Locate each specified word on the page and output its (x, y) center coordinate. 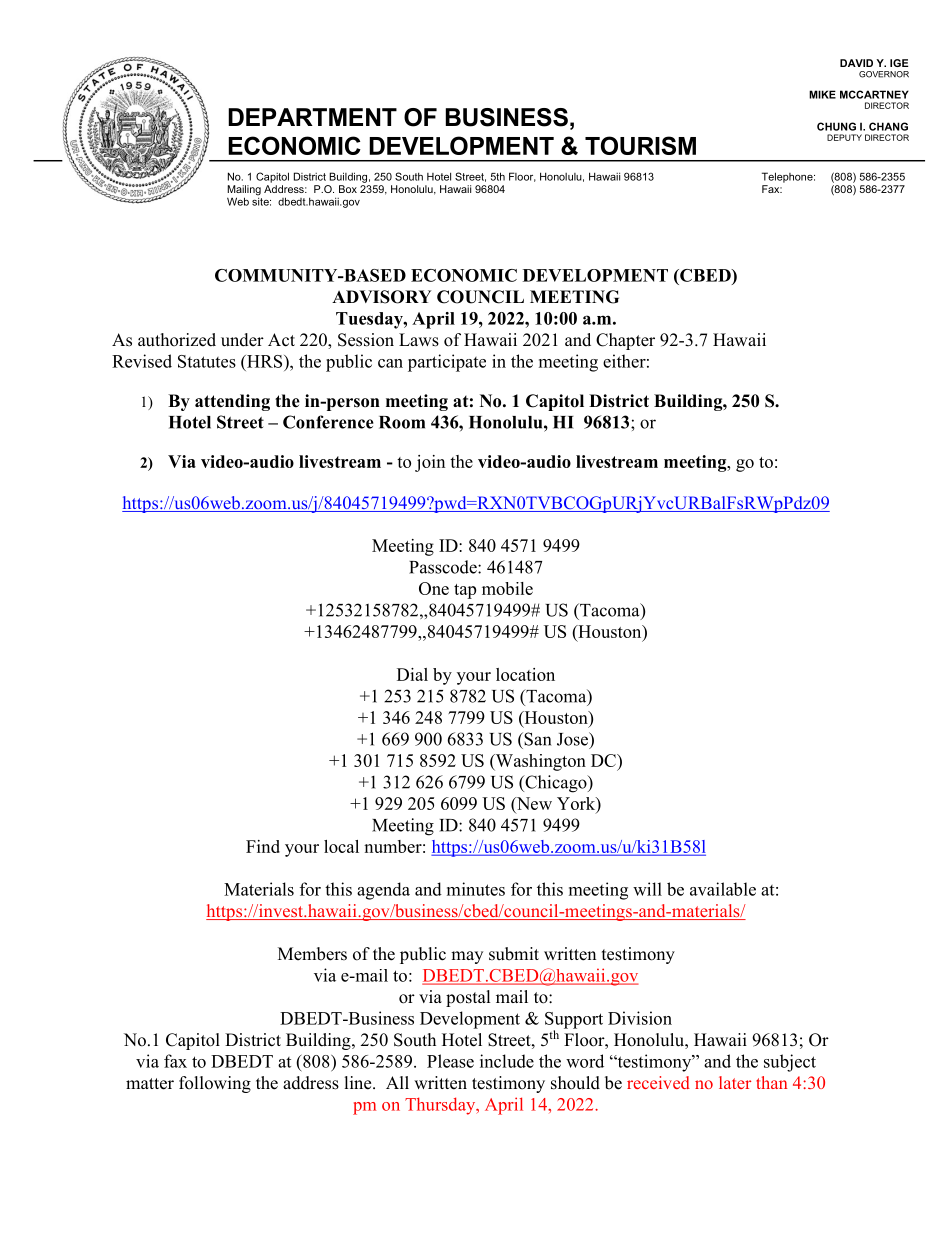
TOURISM (640, 145)
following (215, 1084)
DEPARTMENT (312, 117)
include (507, 1061)
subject (790, 1063)
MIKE (822, 94)
